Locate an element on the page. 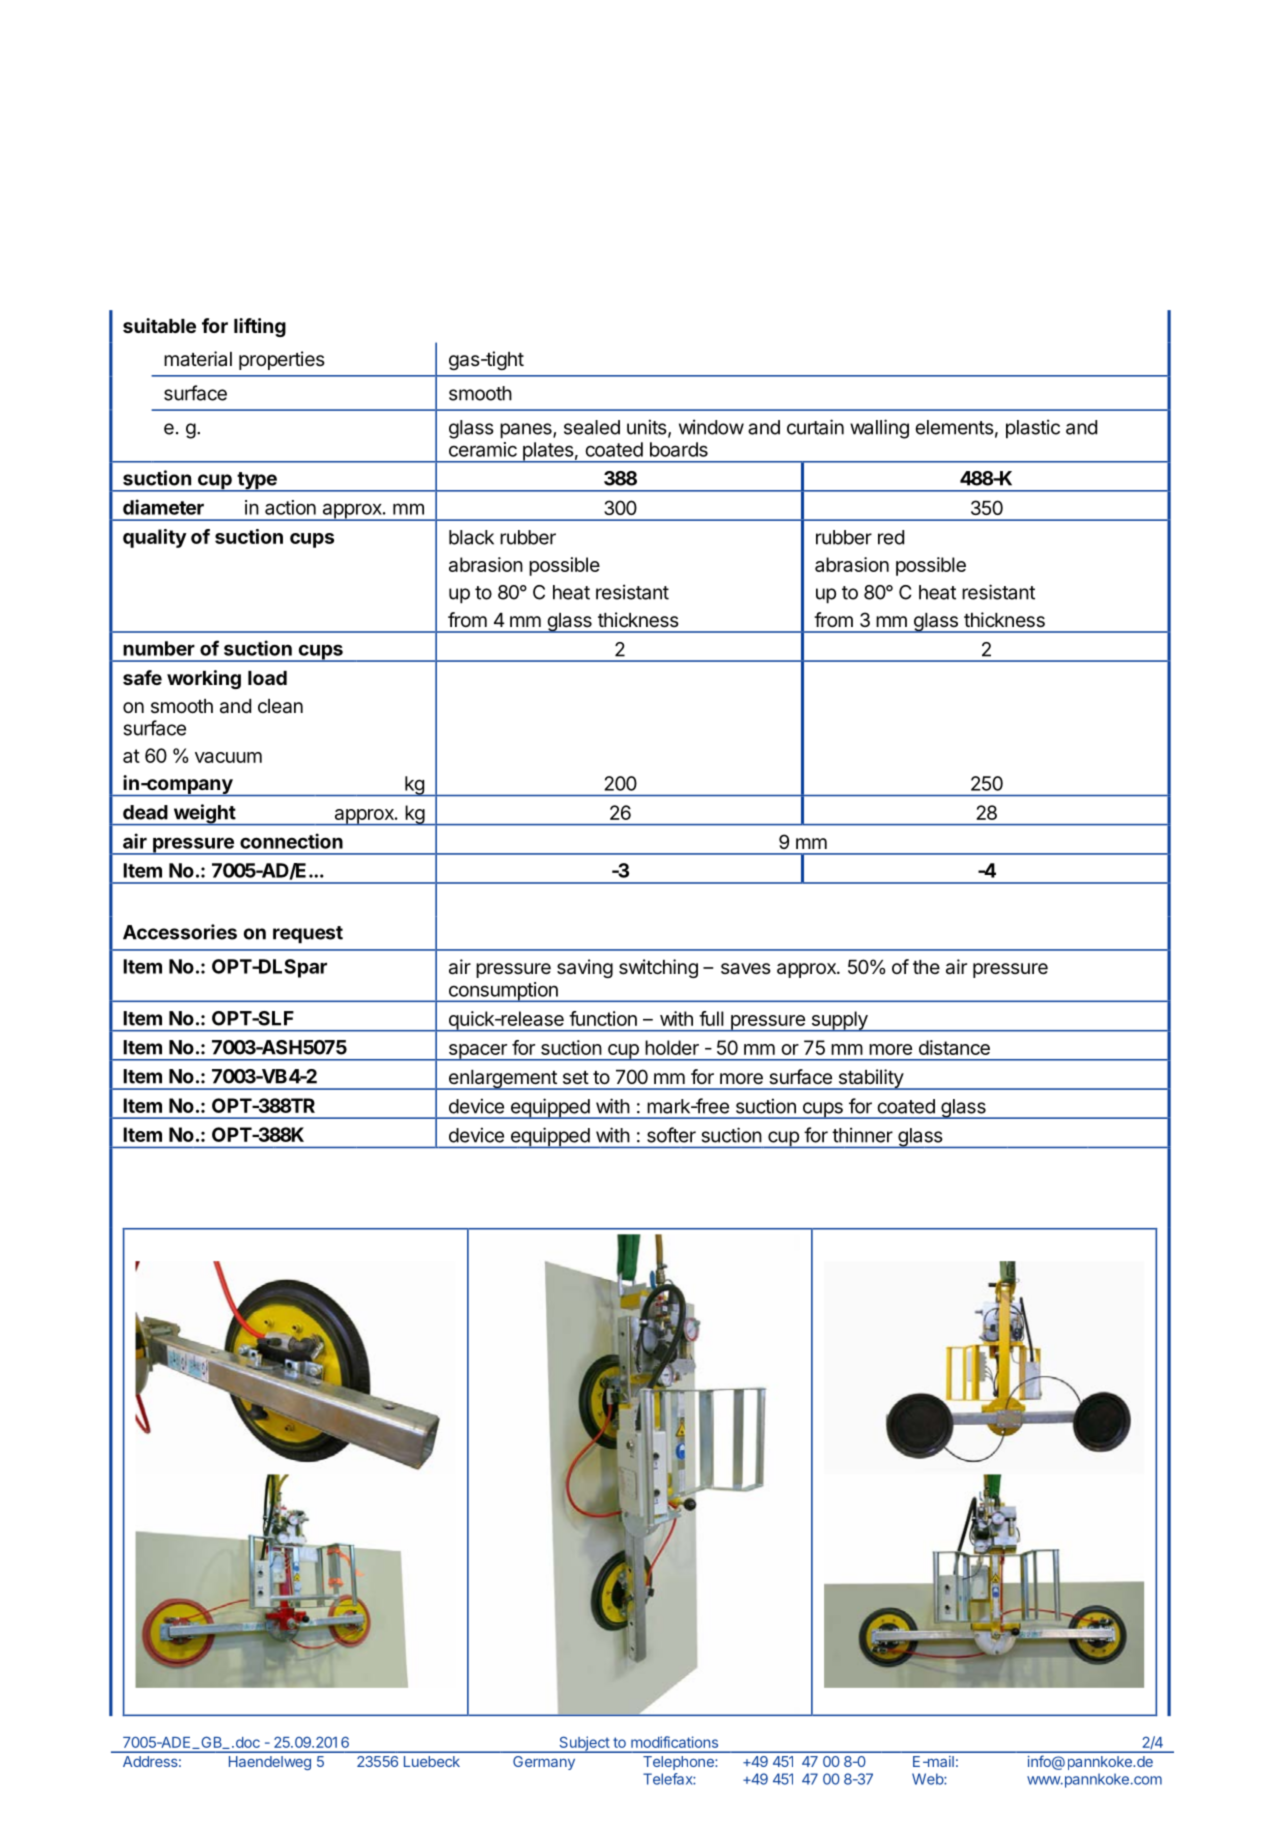 This document has height=1821, width=1288. enlargement is located at coordinates (502, 1080).
